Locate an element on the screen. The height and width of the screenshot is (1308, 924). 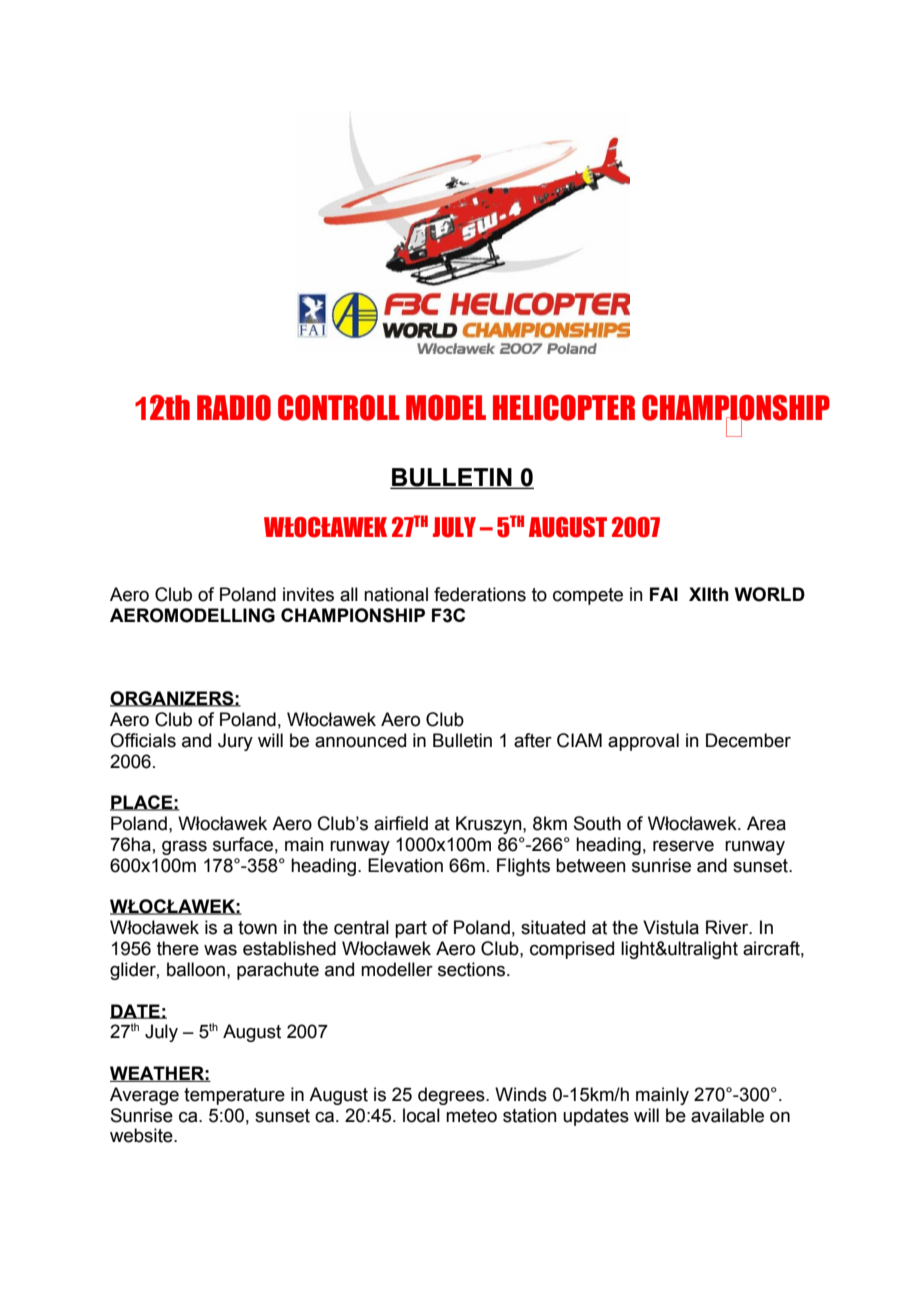
Jury is located at coordinates (235, 742).
